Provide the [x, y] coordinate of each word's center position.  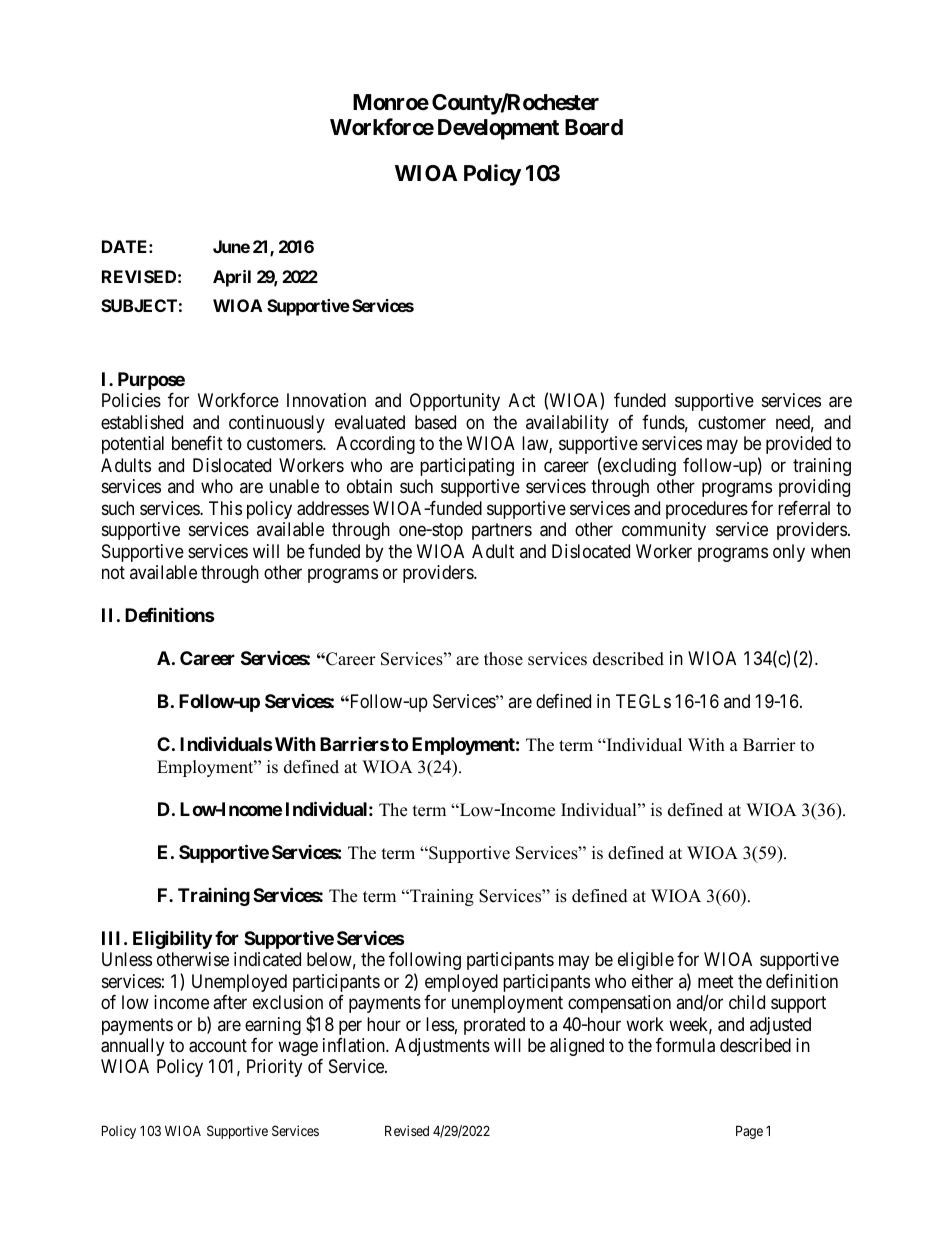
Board [594, 127]
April [232, 278]
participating [467, 467]
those [503, 659]
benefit [197, 443]
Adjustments [442, 1047]
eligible [646, 961]
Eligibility [172, 939]
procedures [707, 510]
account [218, 1046]
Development [498, 129]
